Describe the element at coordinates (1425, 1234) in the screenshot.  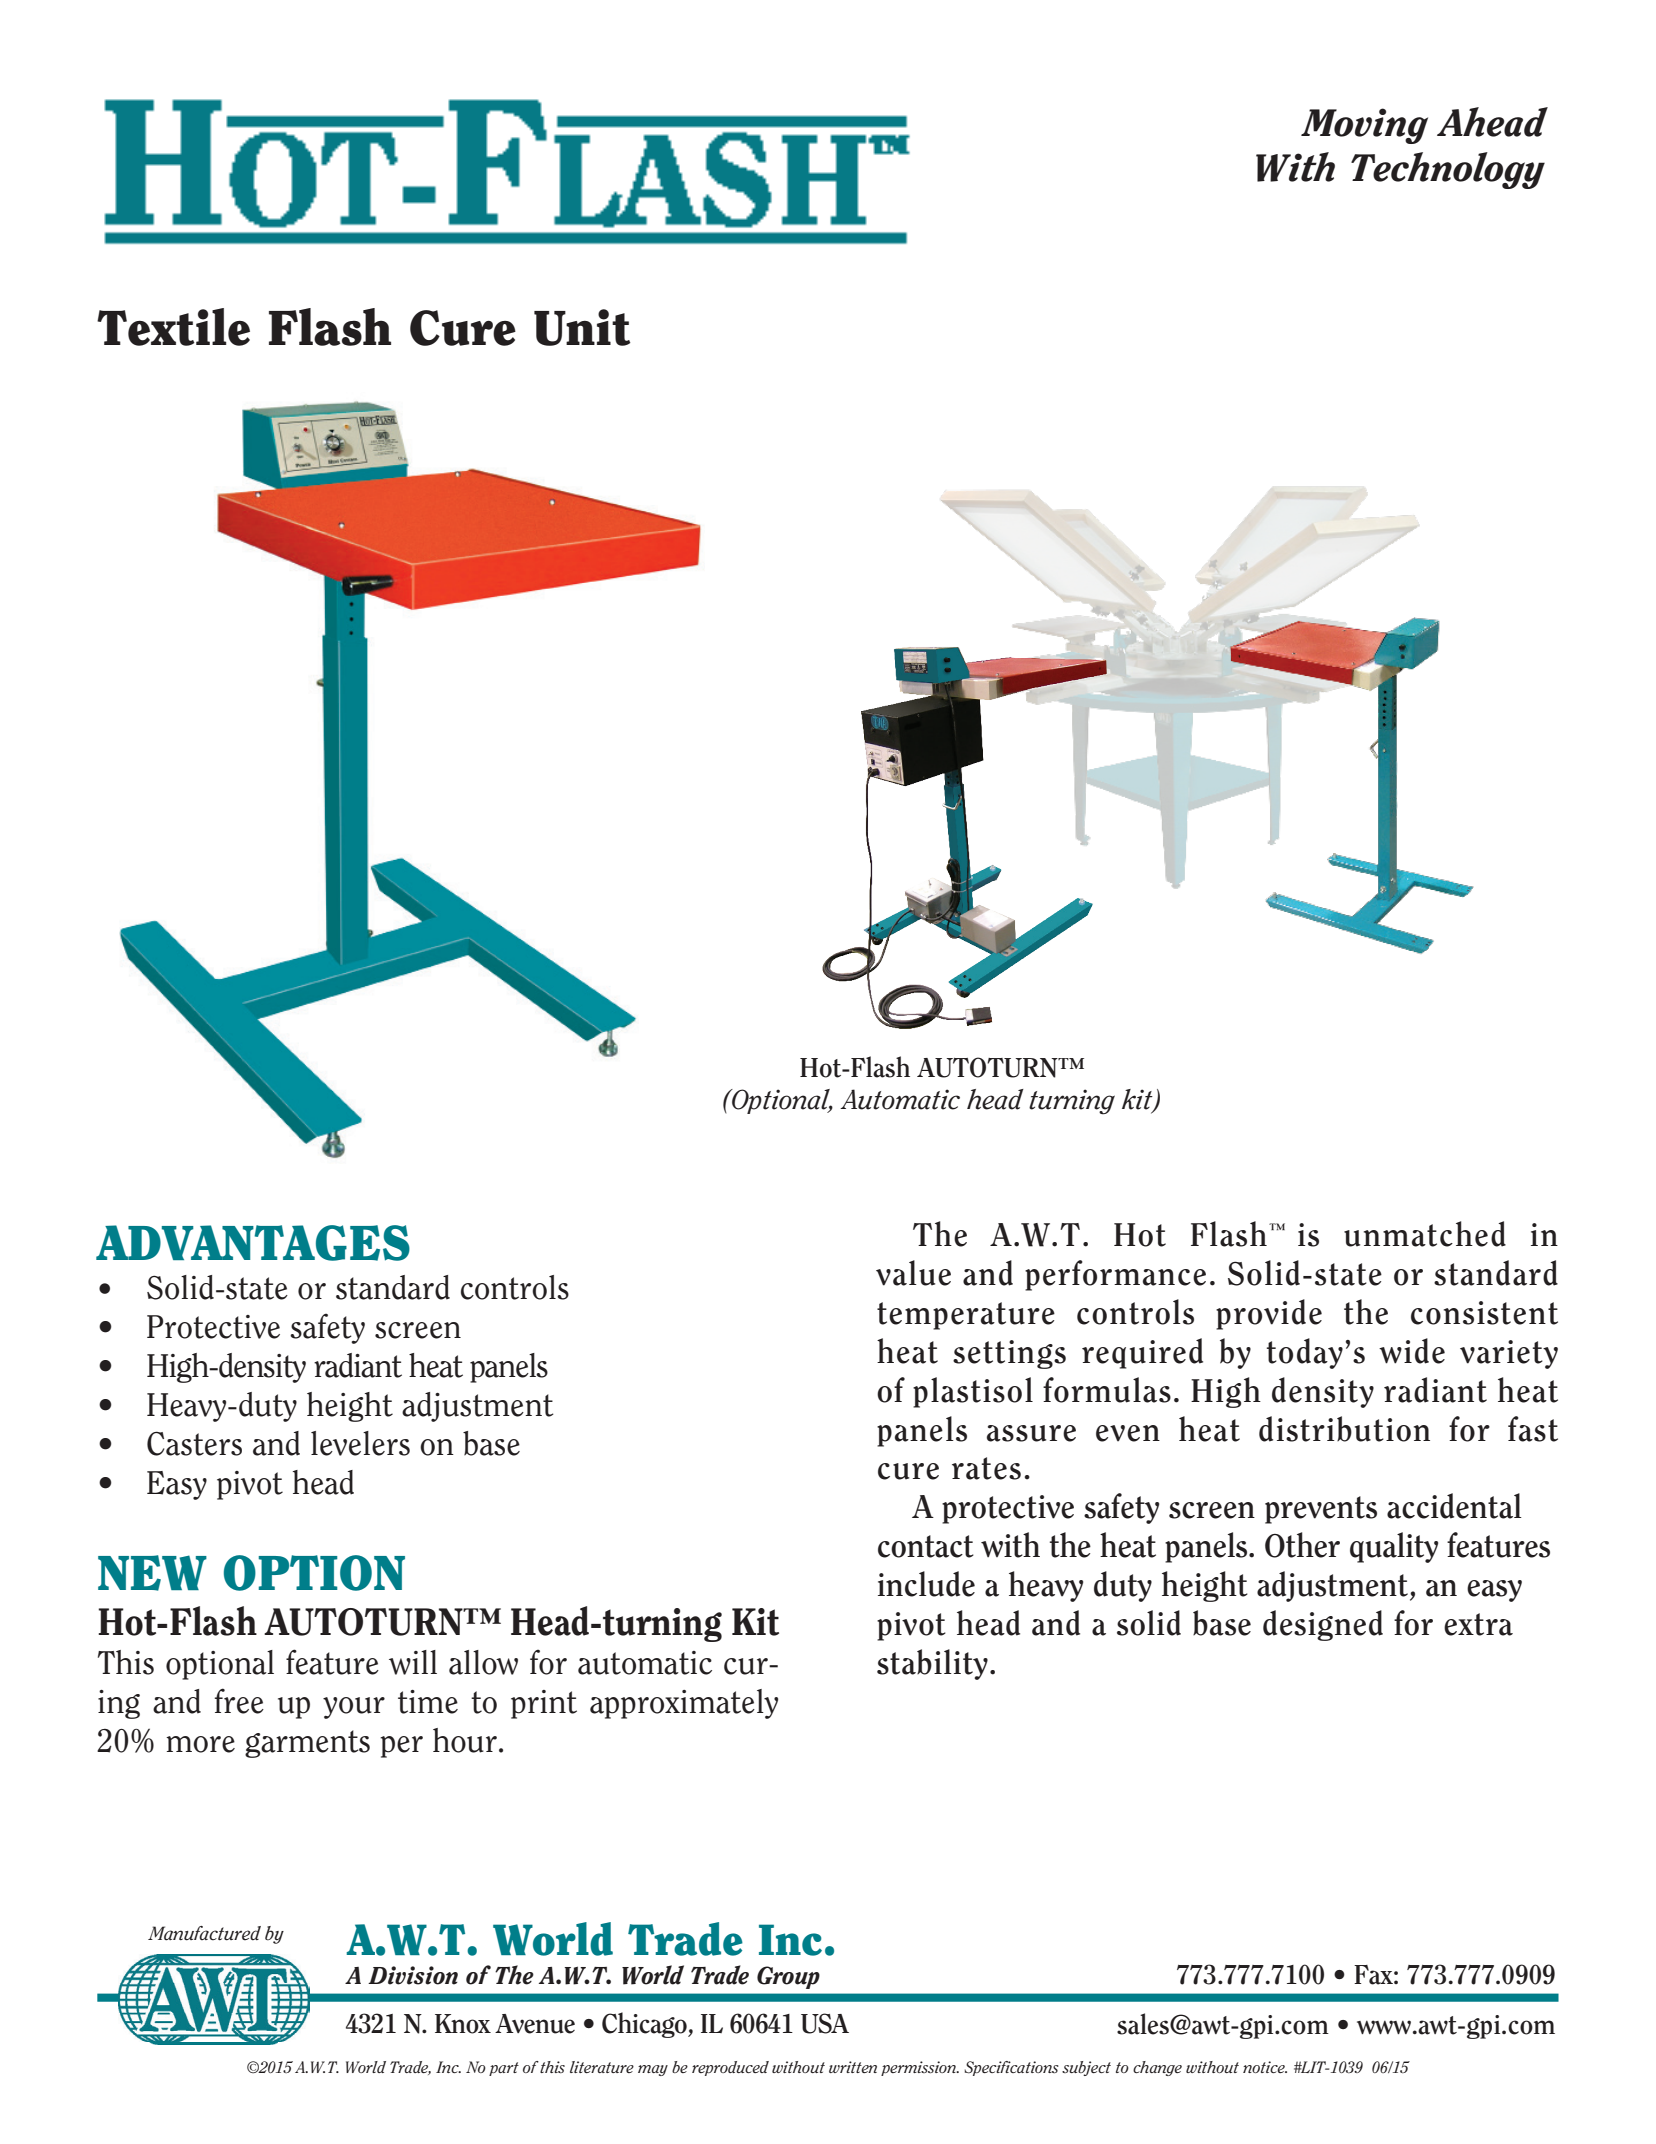
I see `unmatched` at that location.
